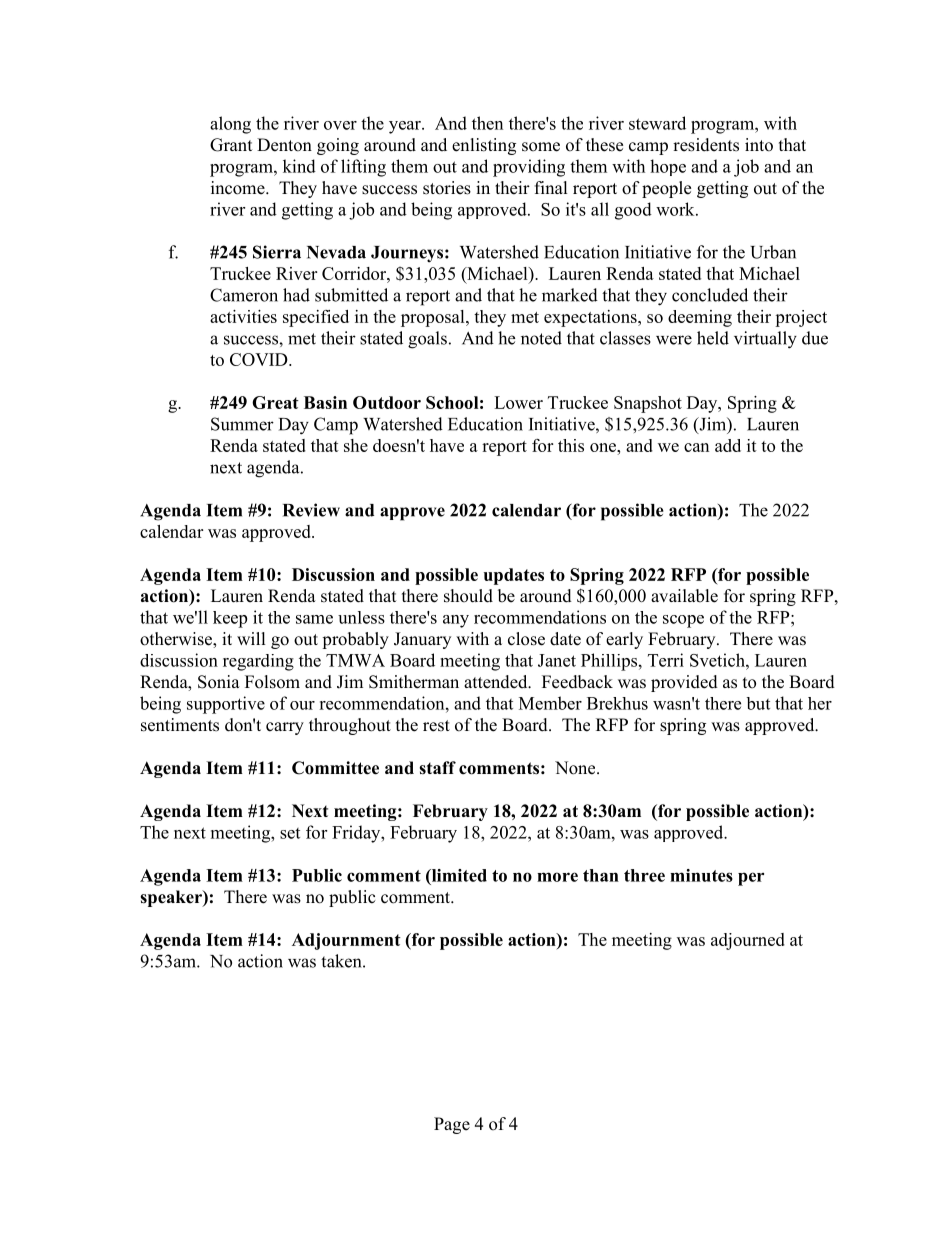  I want to click on scope, so click(683, 621).
